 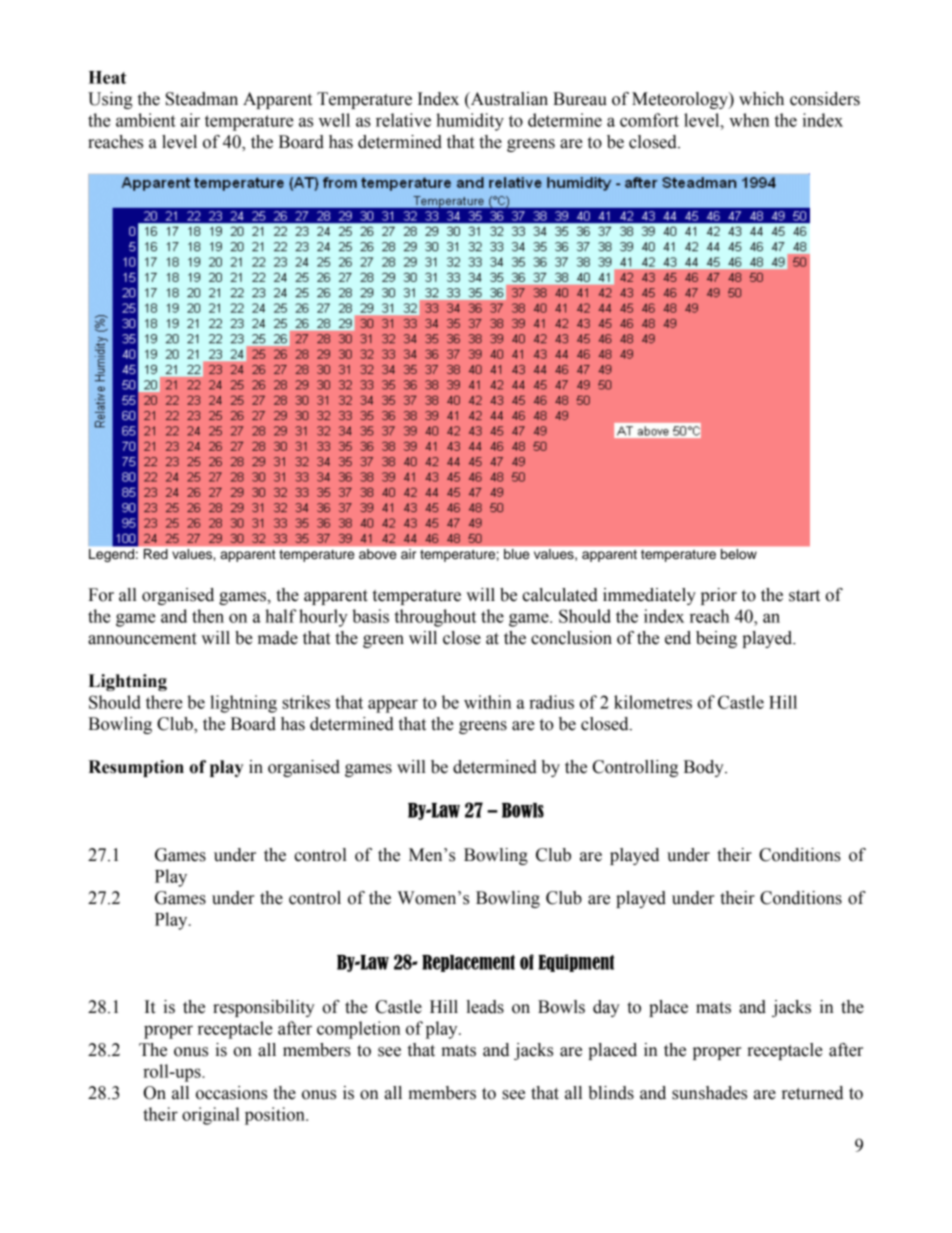 I want to click on below, so click(x=739, y=554).
